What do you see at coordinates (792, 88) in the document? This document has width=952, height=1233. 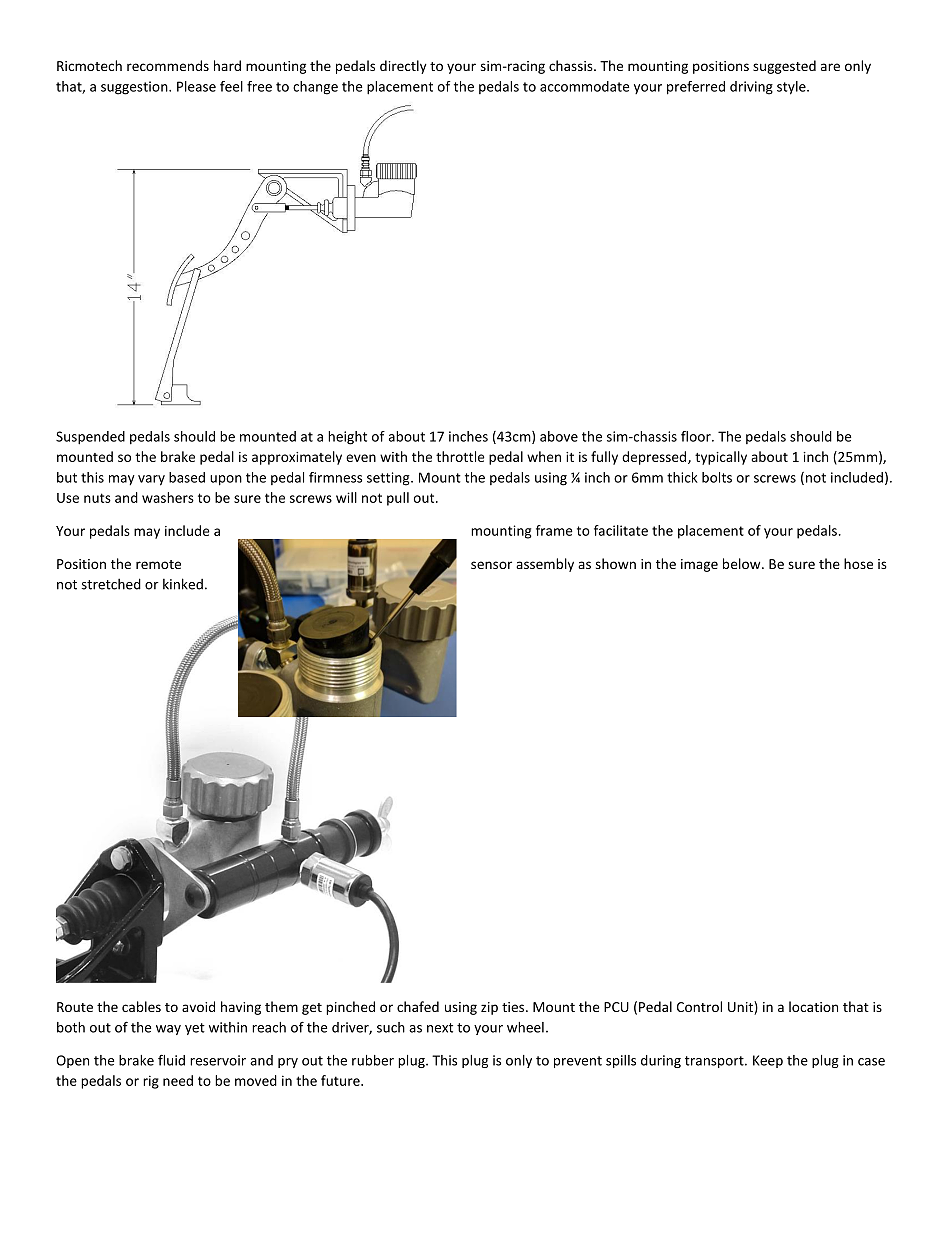 I see `style` at bounding box center [792, 88].
